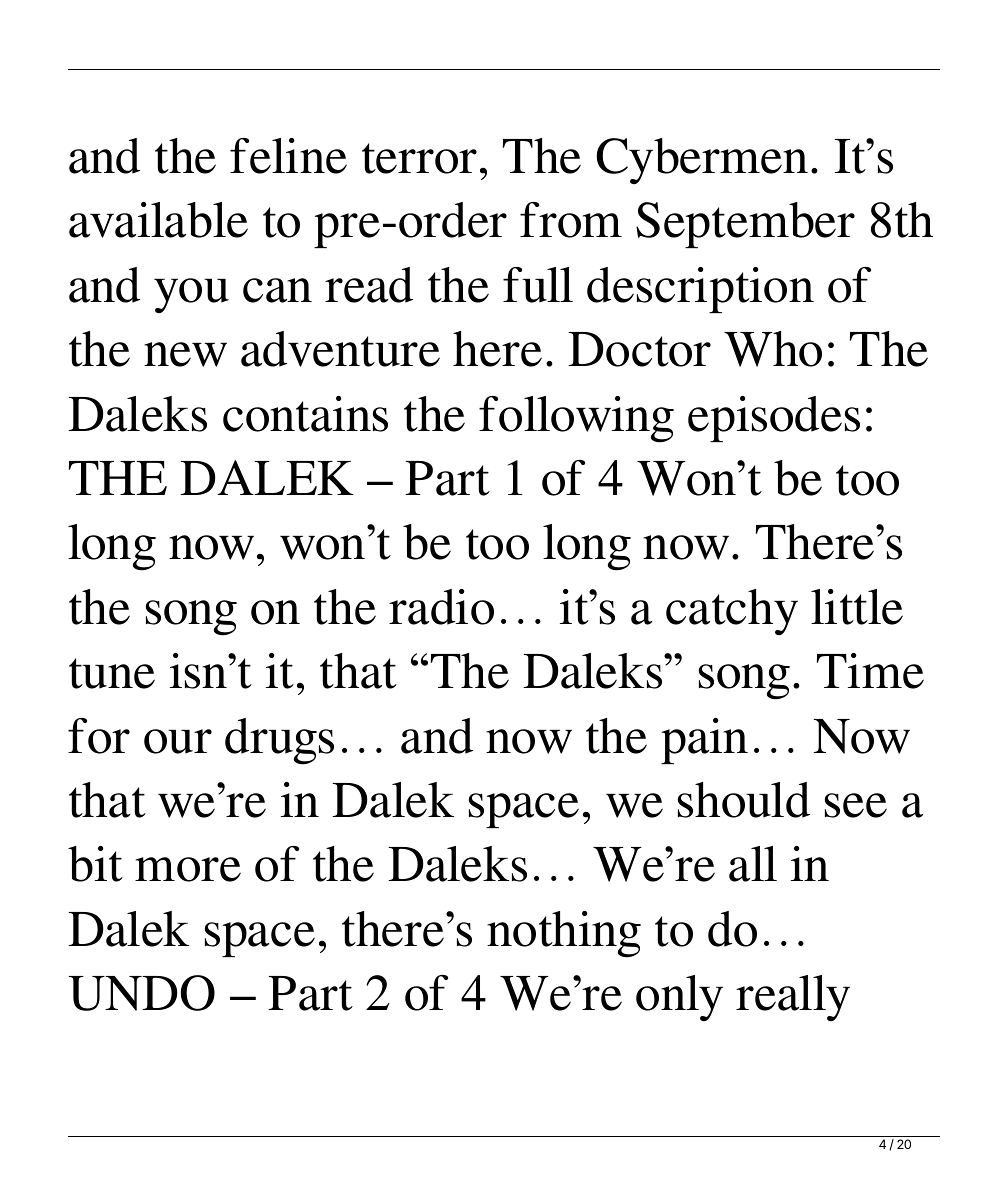 The width and height of the document is (1008, 1182). Describe the element at coordinates (279, 741) in the document. I see `drugs` at that location.
